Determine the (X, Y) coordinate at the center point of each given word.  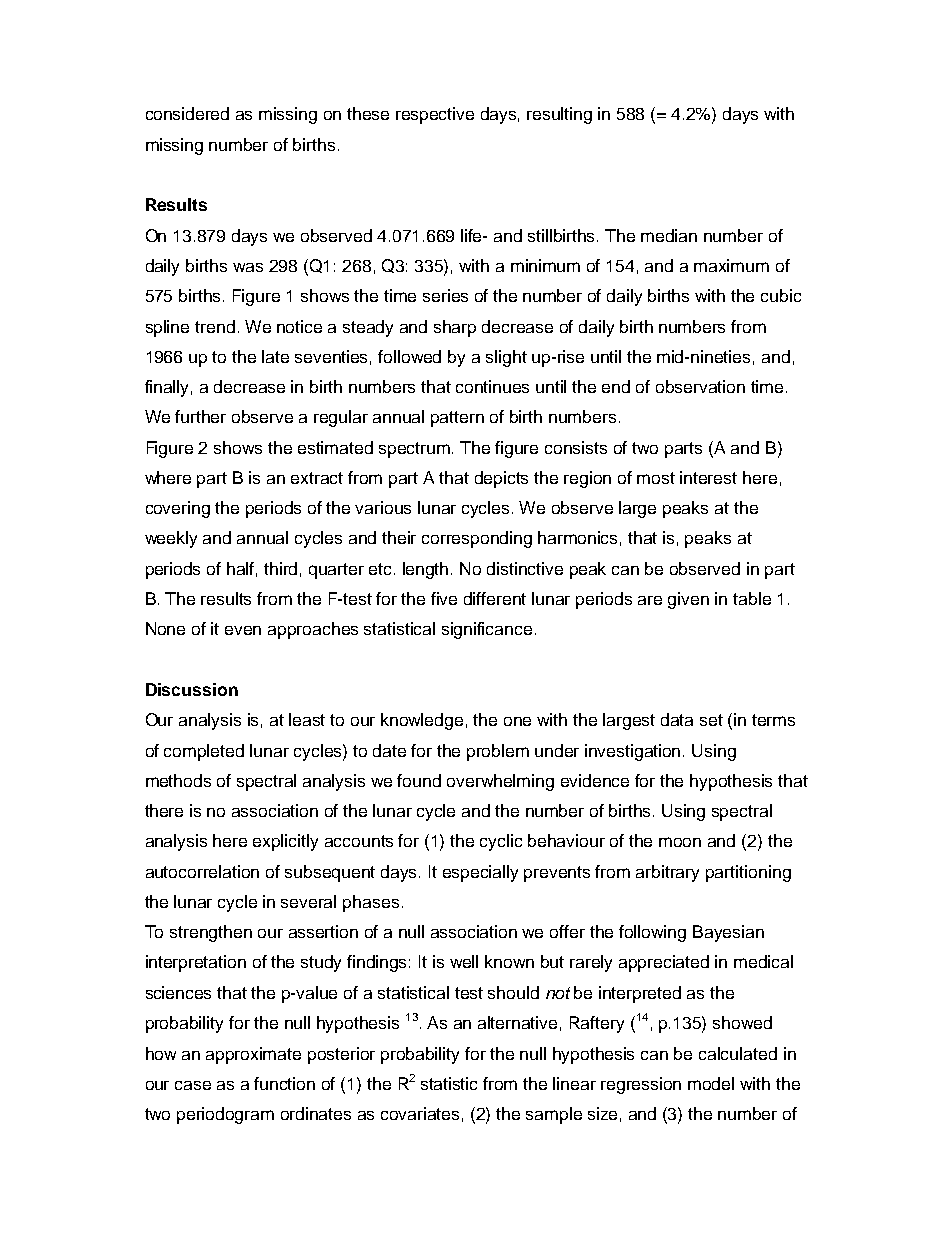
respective (435, 115)
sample (554, 1115)
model (711, 1083)
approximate (253, 1055)
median (669, 235)
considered (187, 113)
